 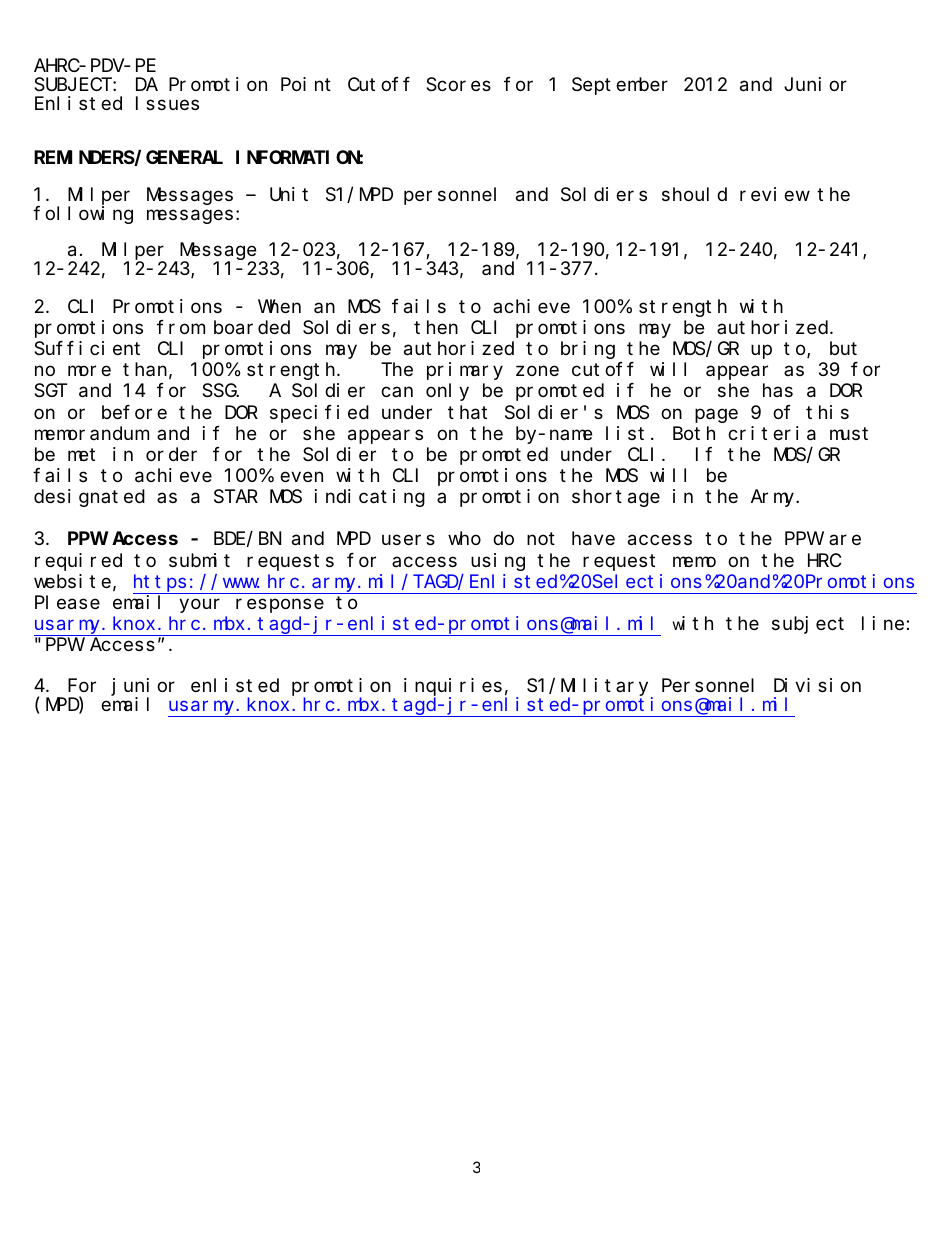 What do you see at coordinates (845, 540) in the document?
I see `are` at bounding box center [845, 540].
